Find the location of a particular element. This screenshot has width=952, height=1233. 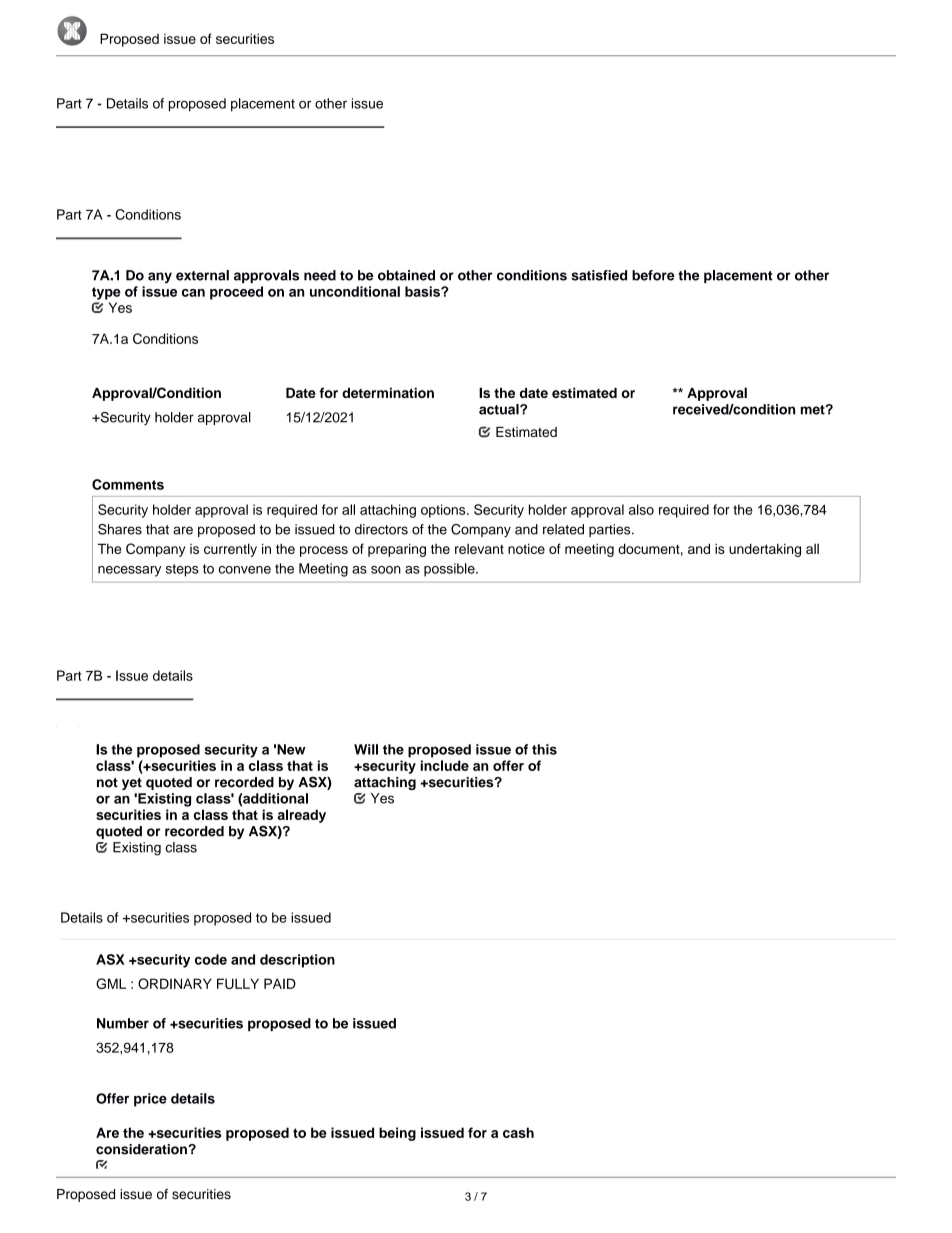

being is located at coordinates (397, 1134).
